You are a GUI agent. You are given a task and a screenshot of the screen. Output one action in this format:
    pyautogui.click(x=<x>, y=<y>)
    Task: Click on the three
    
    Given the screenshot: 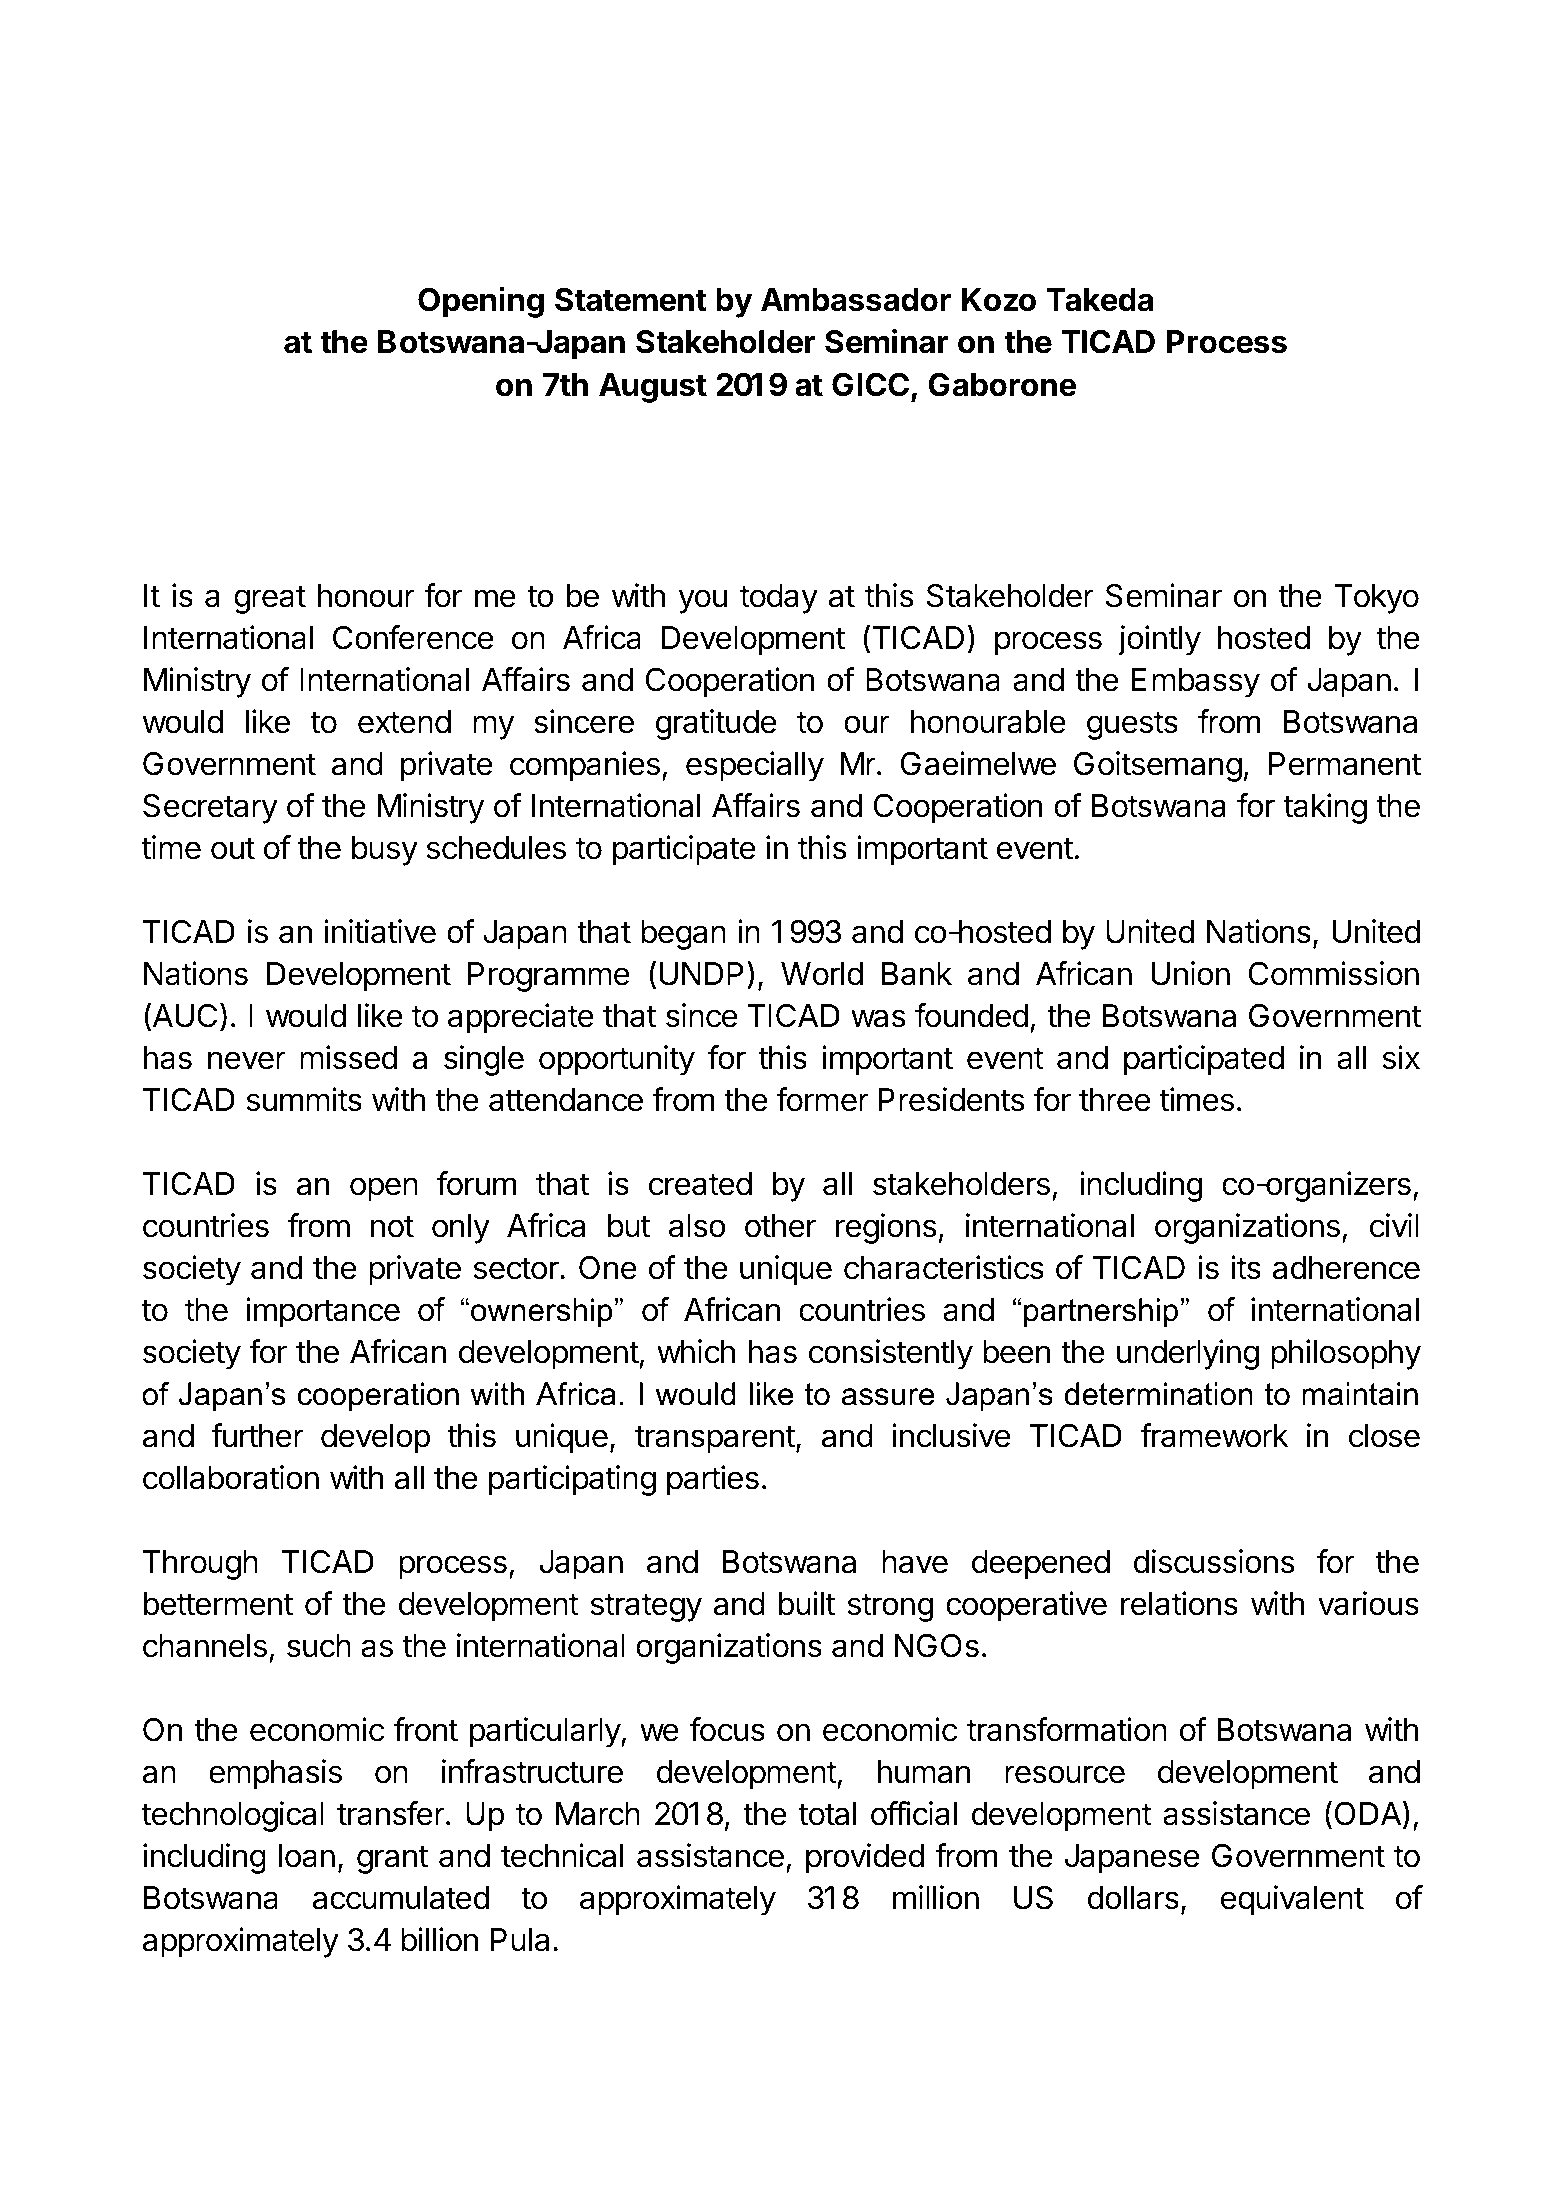 What is the action you would take?
    pyautogui.click(x=1114, y=1100)
